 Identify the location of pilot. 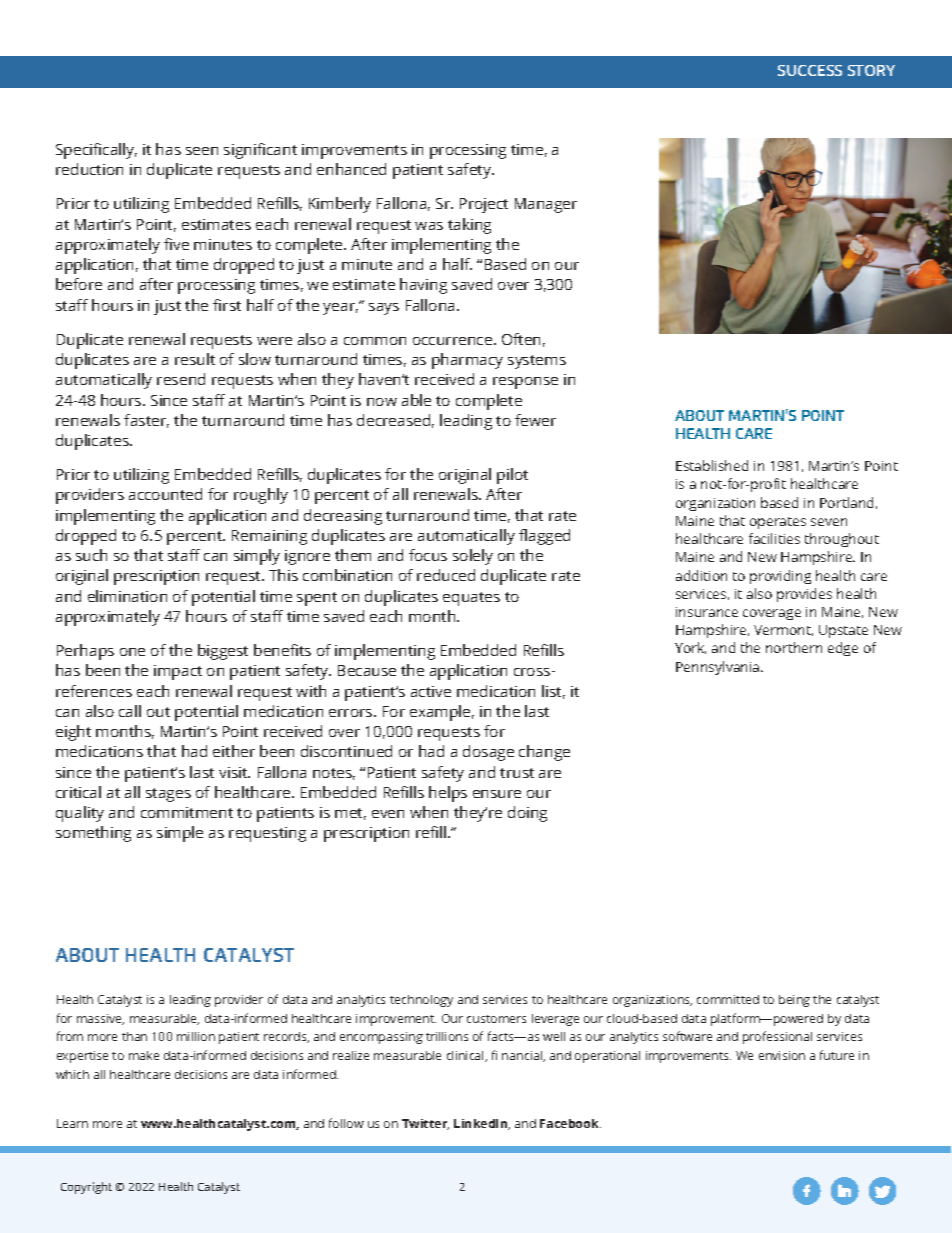
(512, 476).
